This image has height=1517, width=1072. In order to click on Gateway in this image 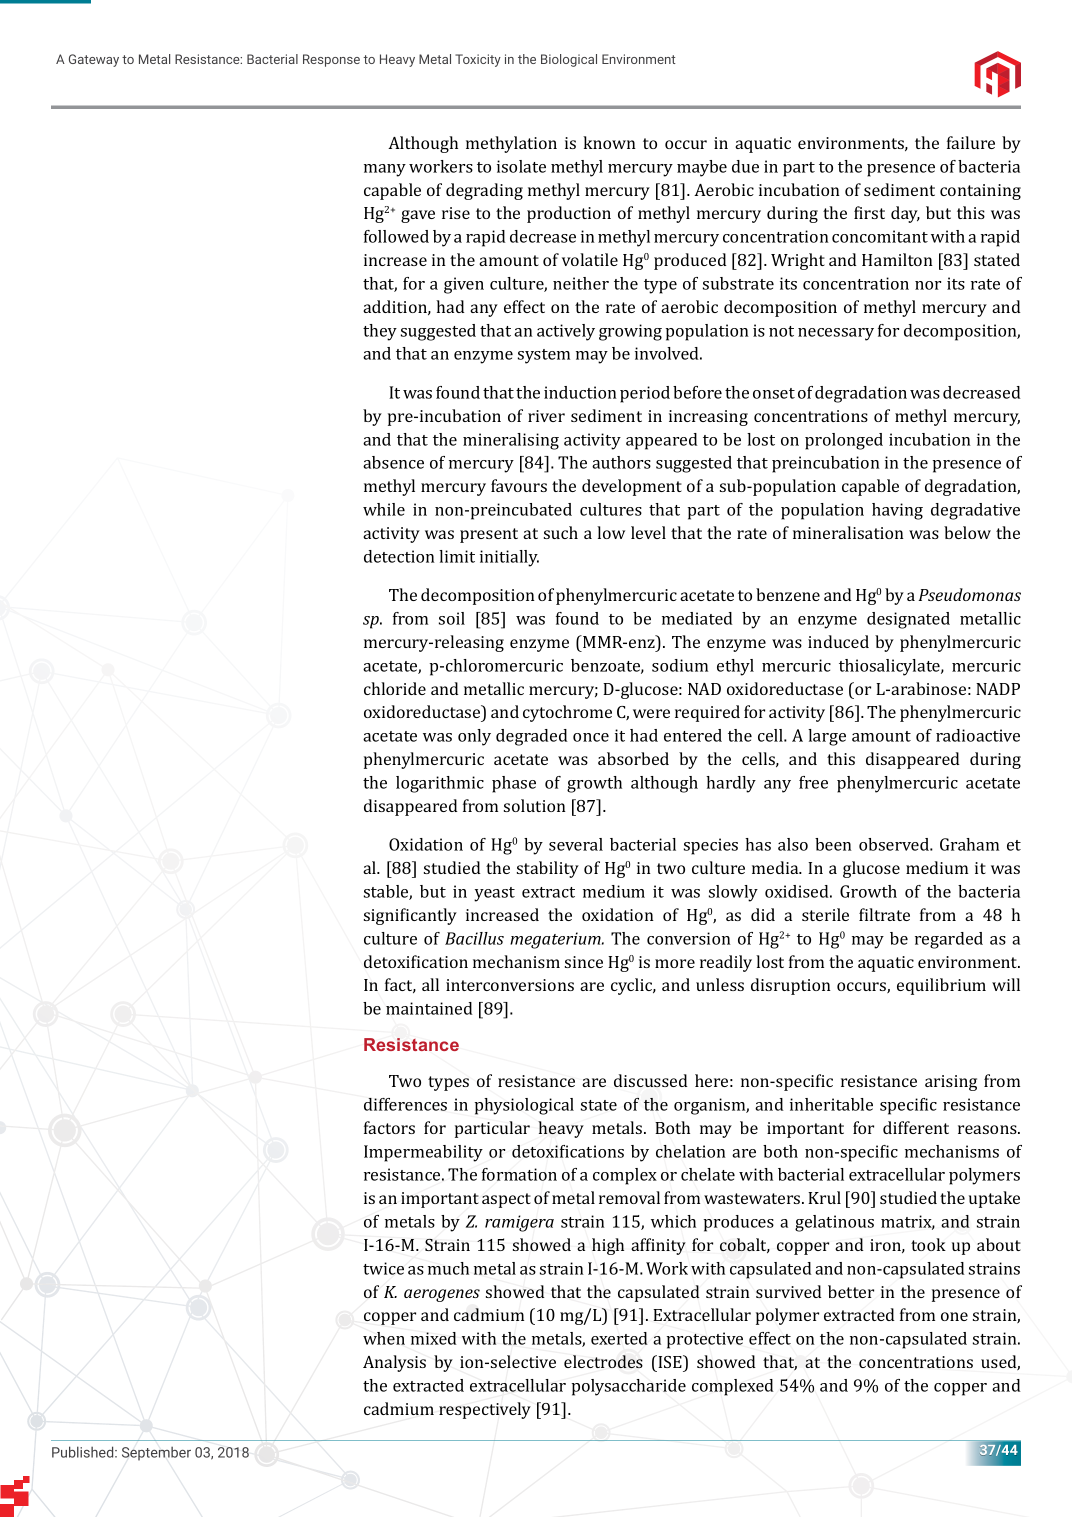, I will do `click(94, 60)`.
